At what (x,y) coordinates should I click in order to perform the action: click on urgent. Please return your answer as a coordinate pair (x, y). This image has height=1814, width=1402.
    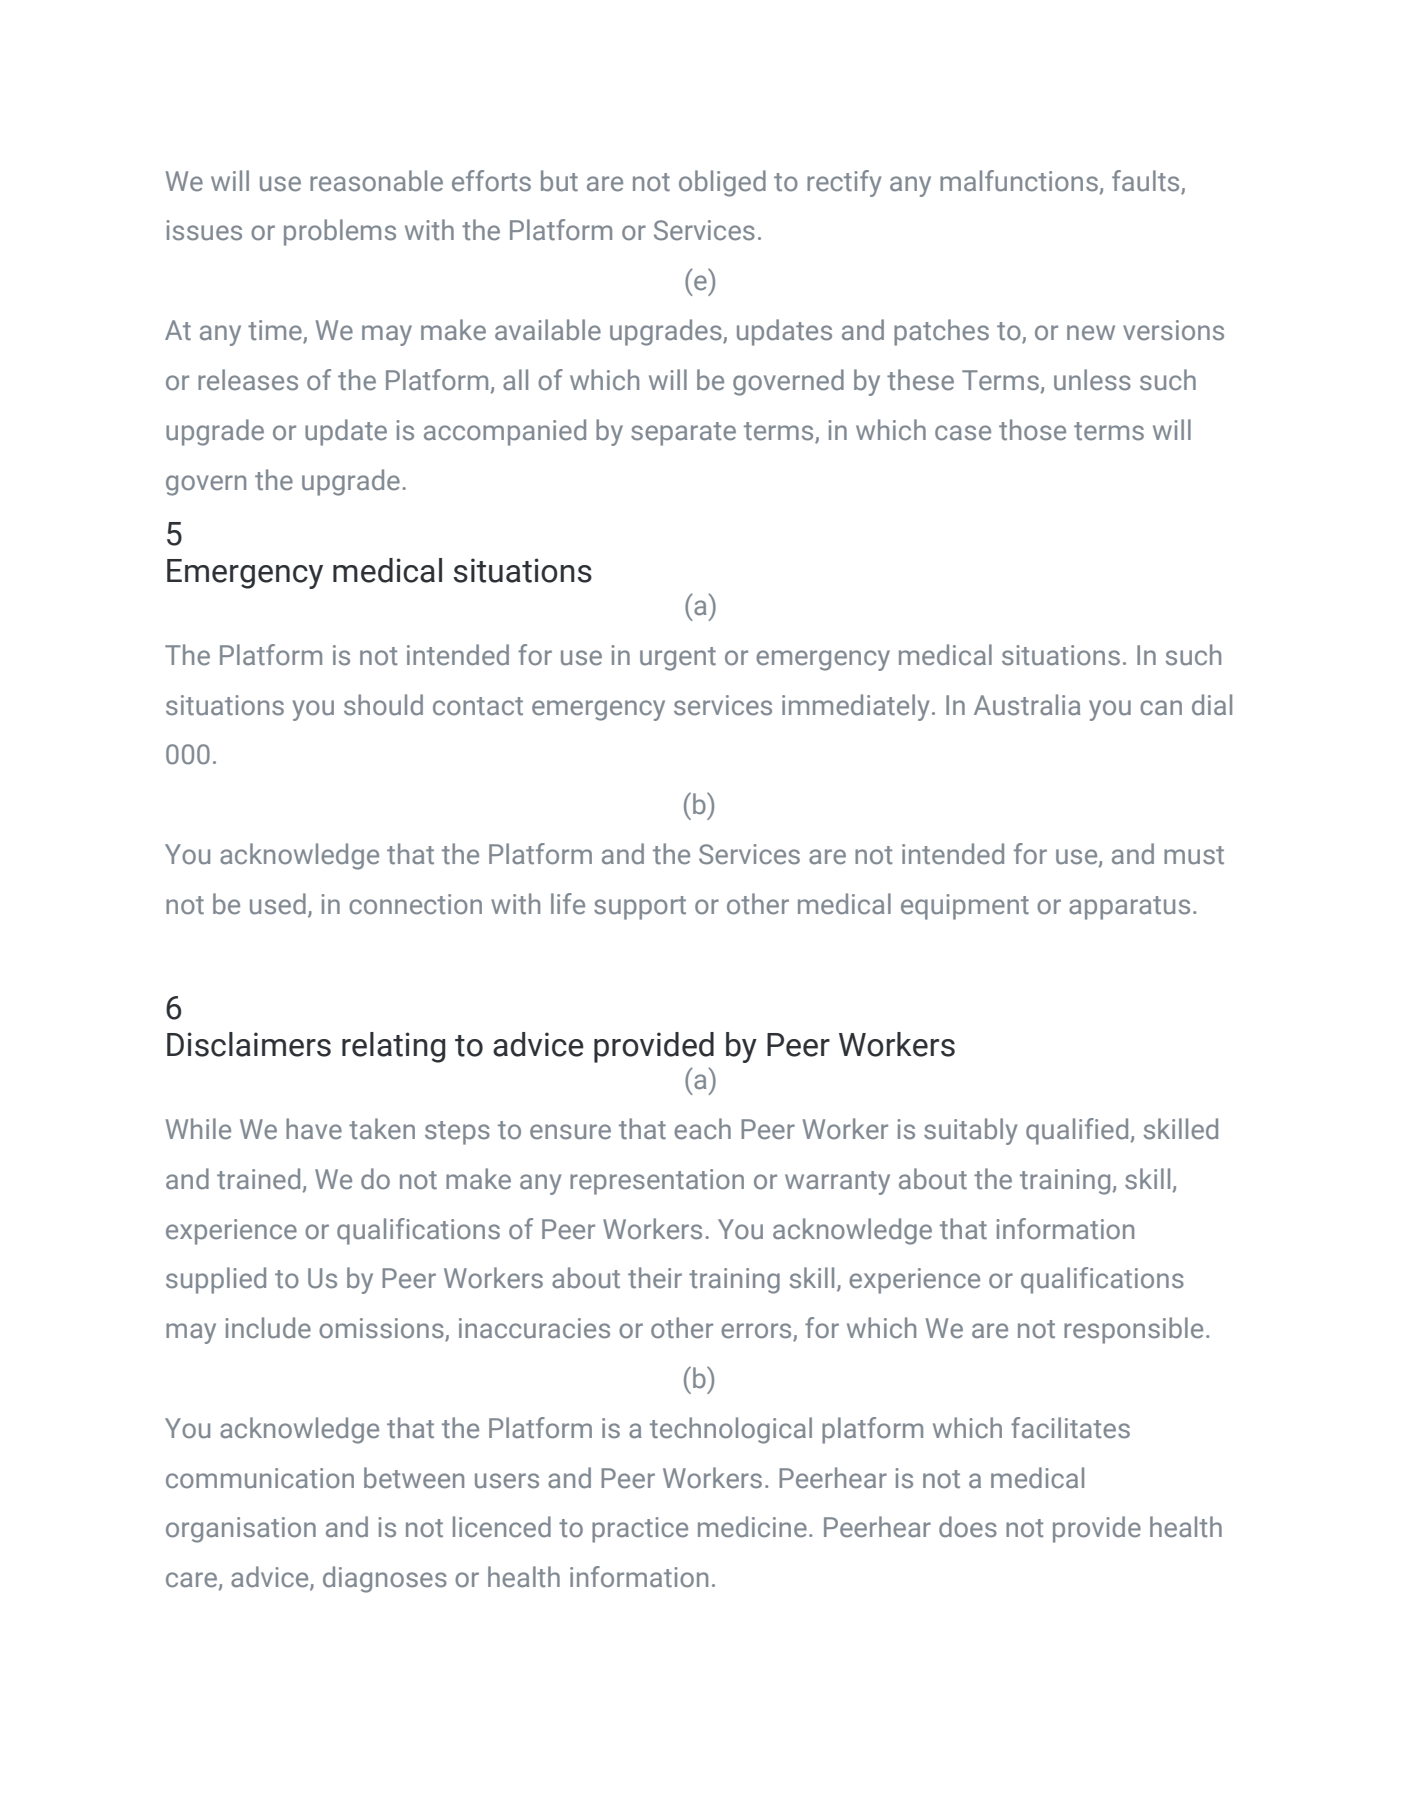
    Looking at the image, I should click on (678, 659).
